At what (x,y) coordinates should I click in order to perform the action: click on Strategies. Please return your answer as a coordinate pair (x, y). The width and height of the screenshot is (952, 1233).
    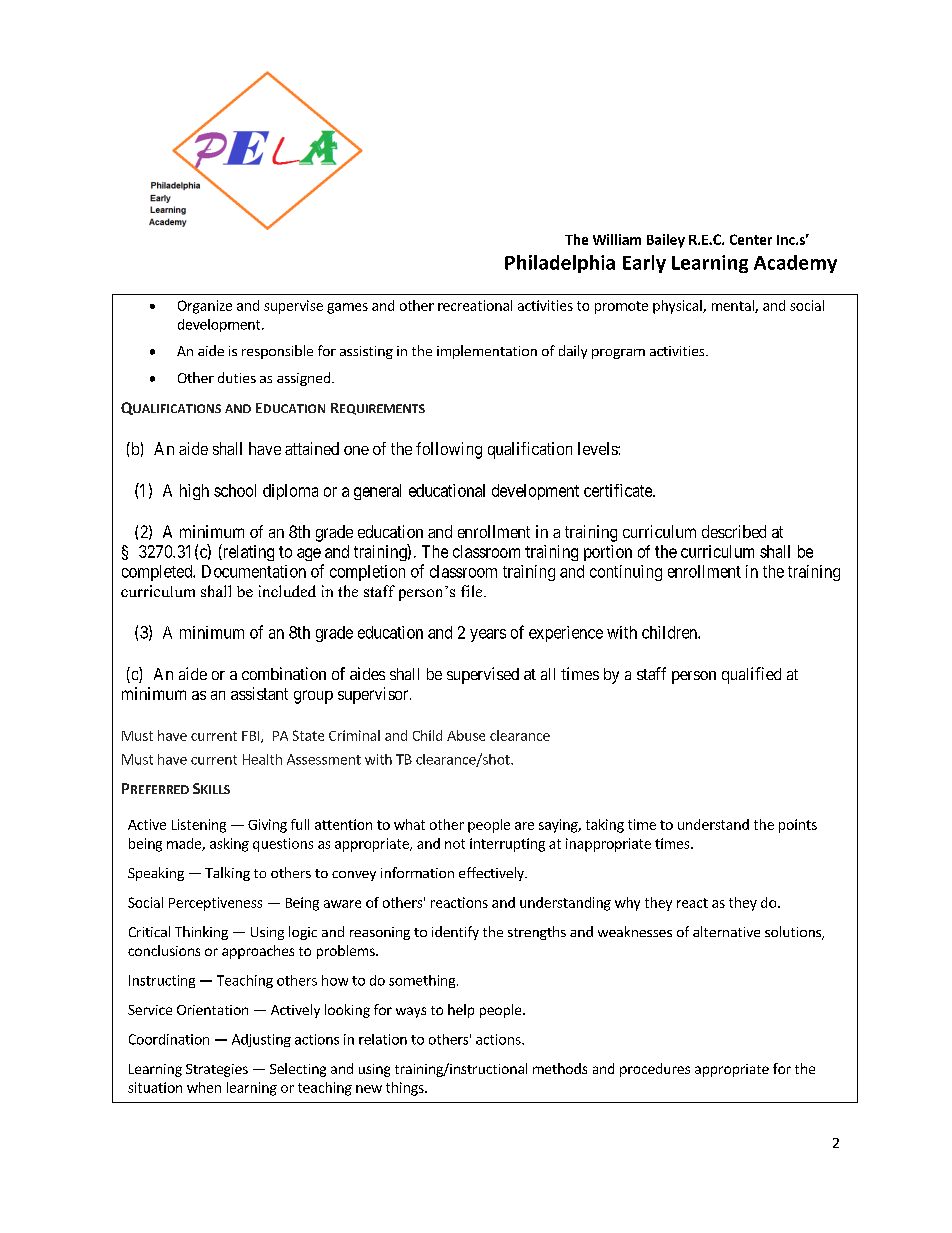
    Looking at the image, I should click on (217, 1070).
